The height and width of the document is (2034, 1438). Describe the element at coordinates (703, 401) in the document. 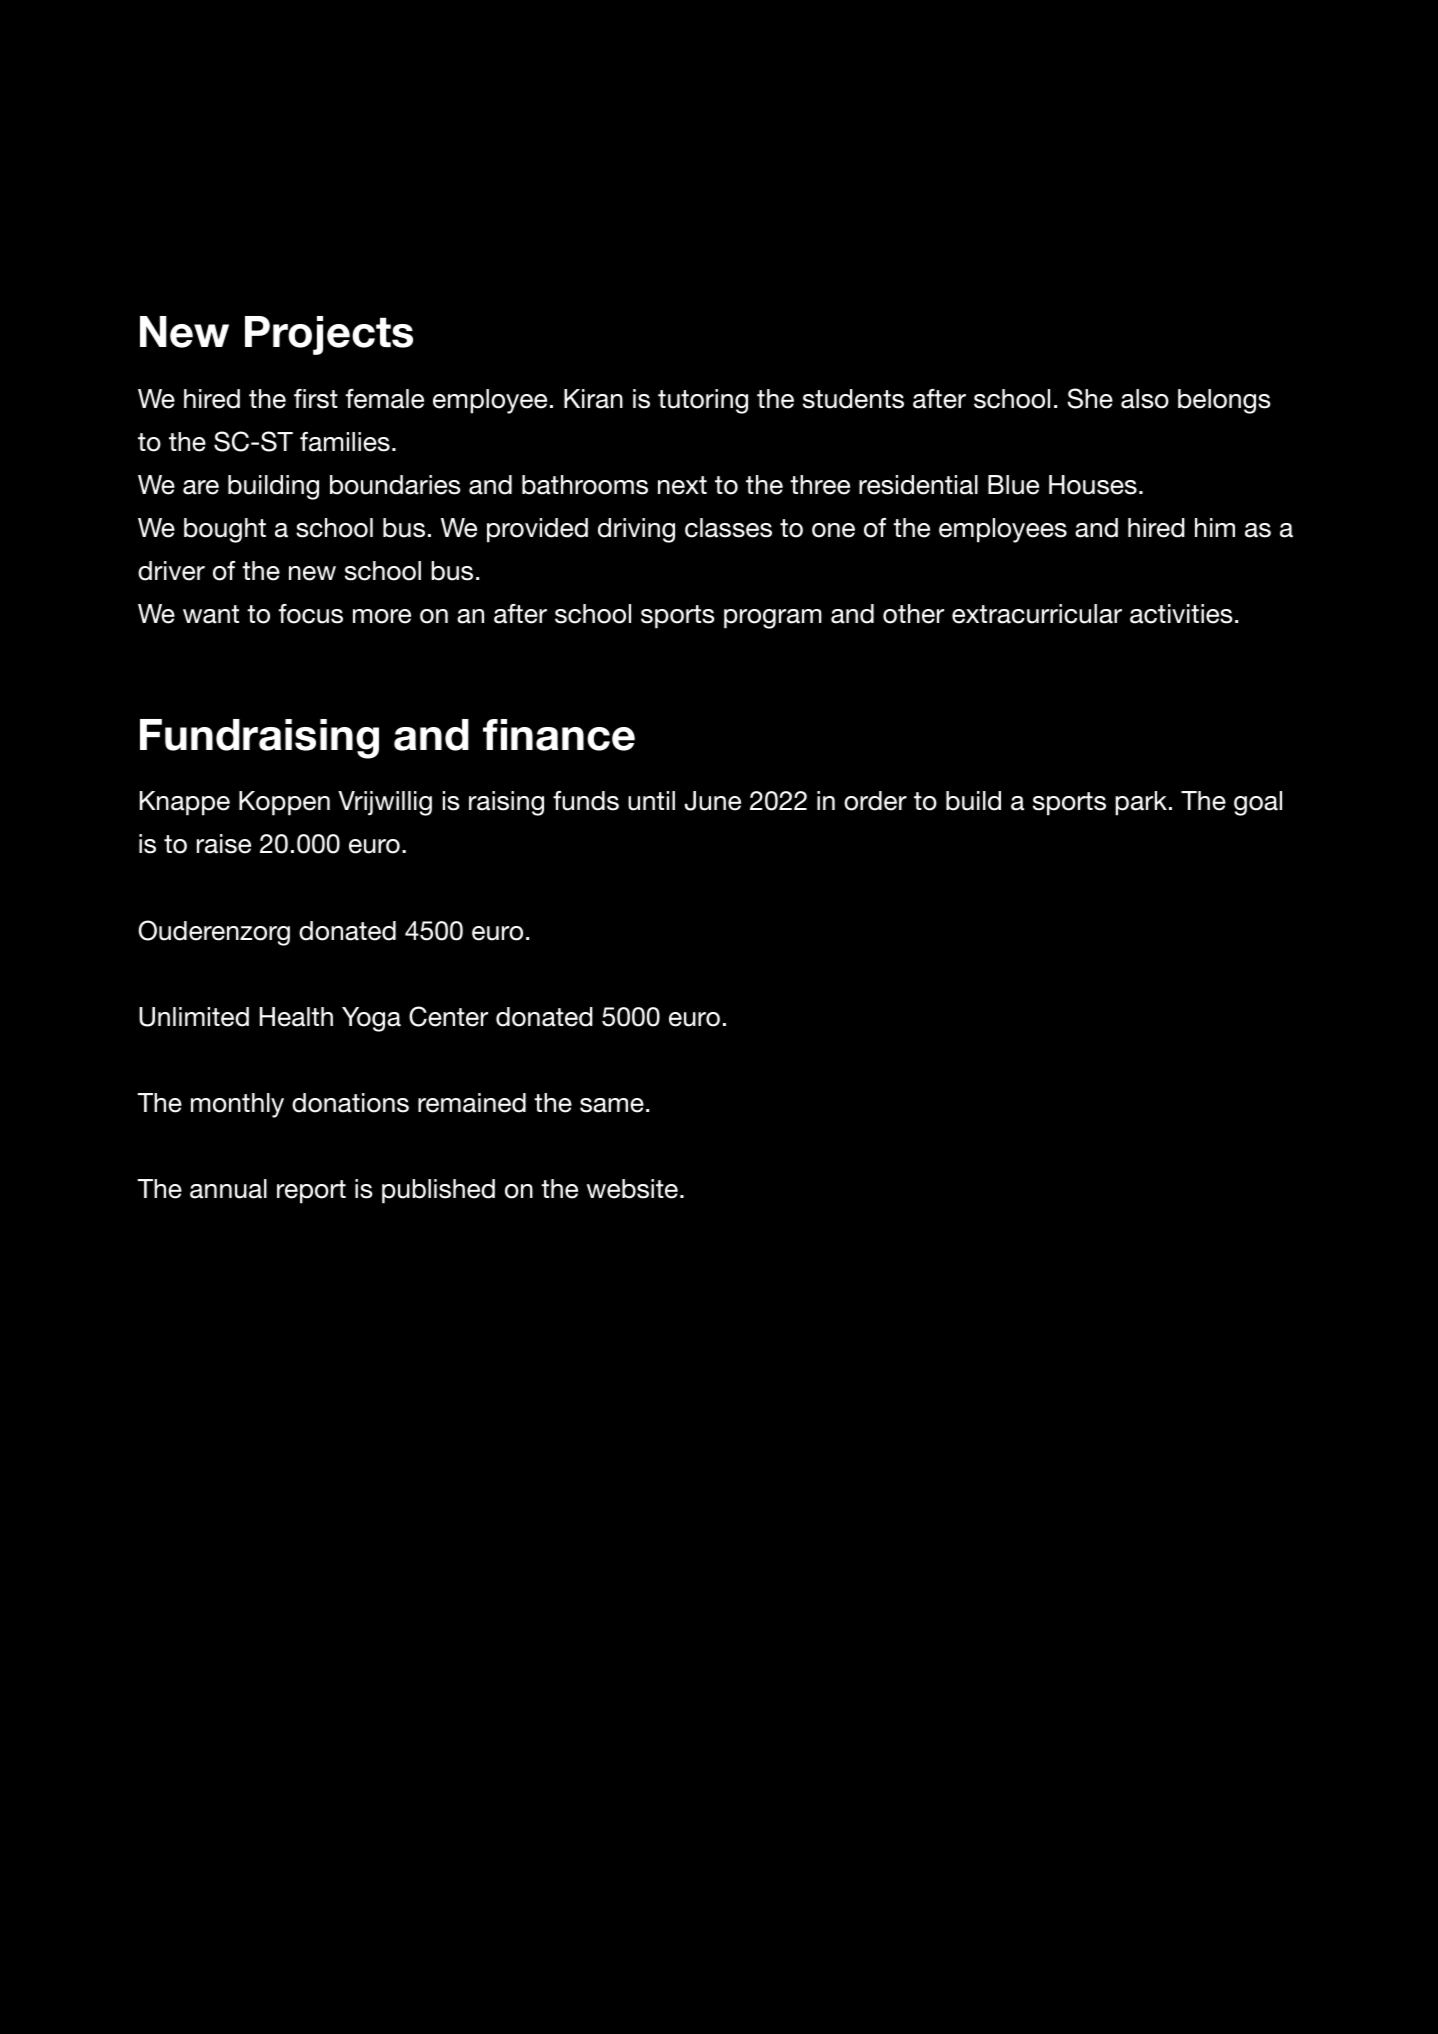

I see `tutoring` at that location.
